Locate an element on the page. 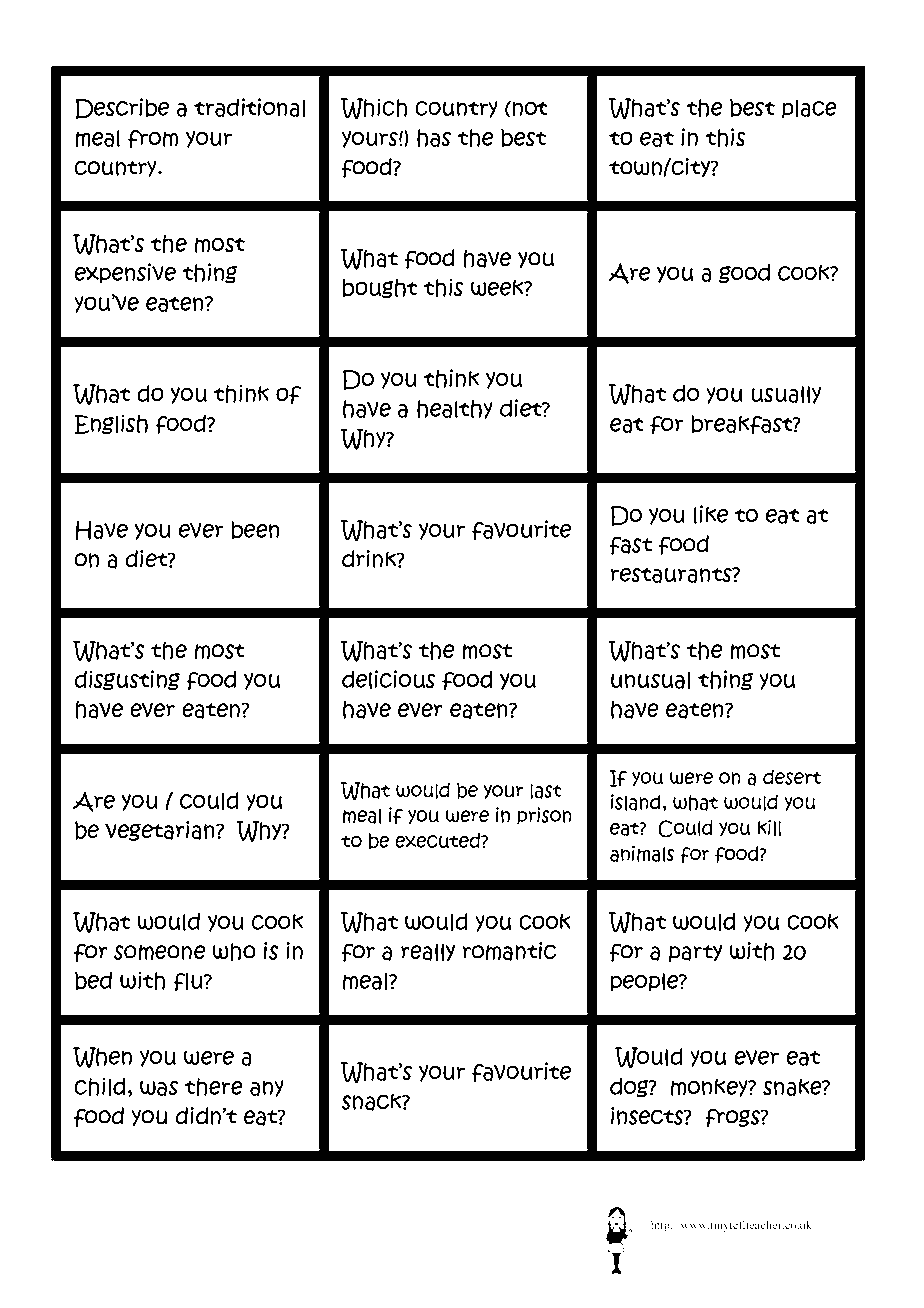  kill is located at coordinates (769, 828).
